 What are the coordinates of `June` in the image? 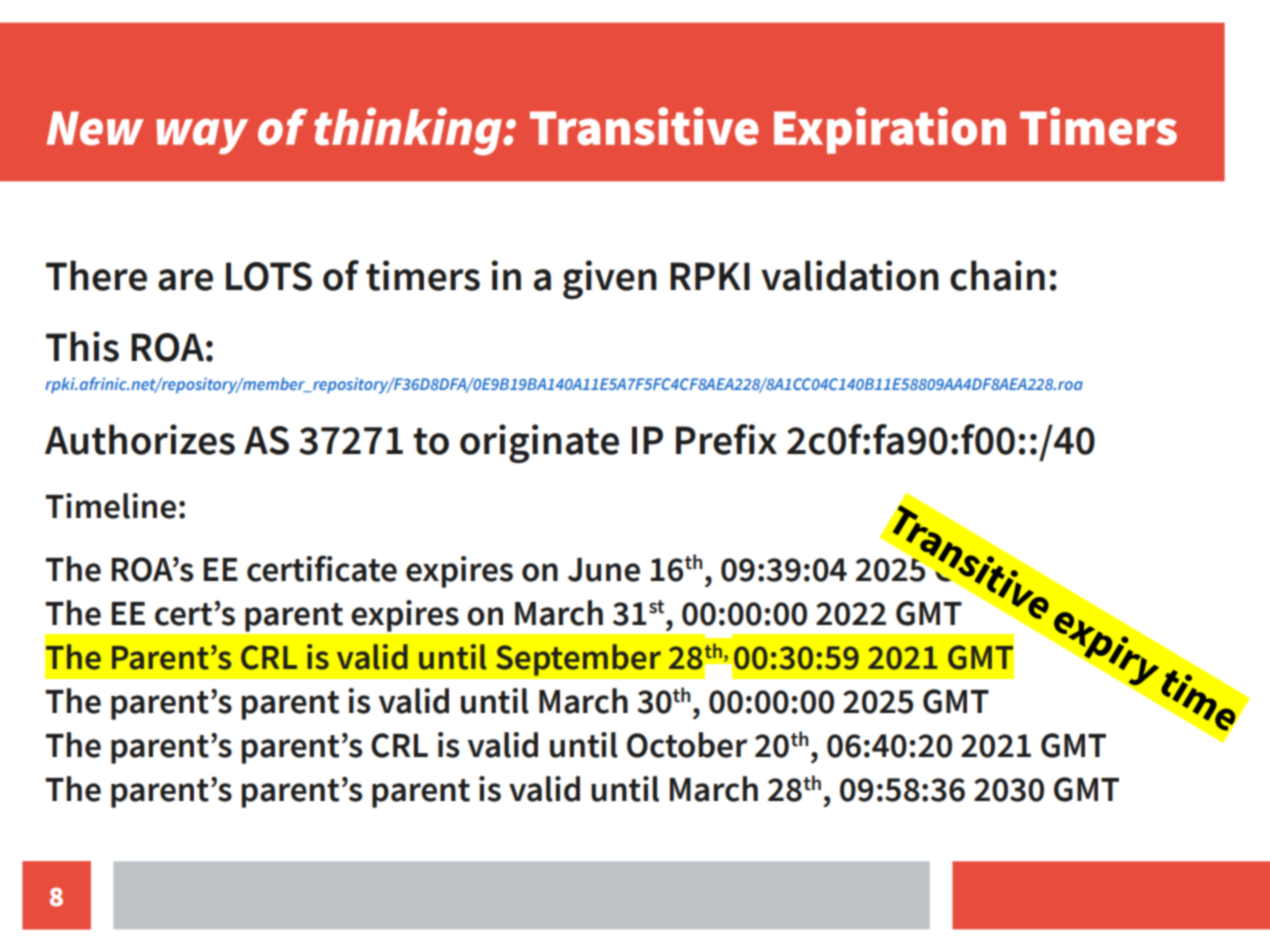 It's located at (604, 570).
